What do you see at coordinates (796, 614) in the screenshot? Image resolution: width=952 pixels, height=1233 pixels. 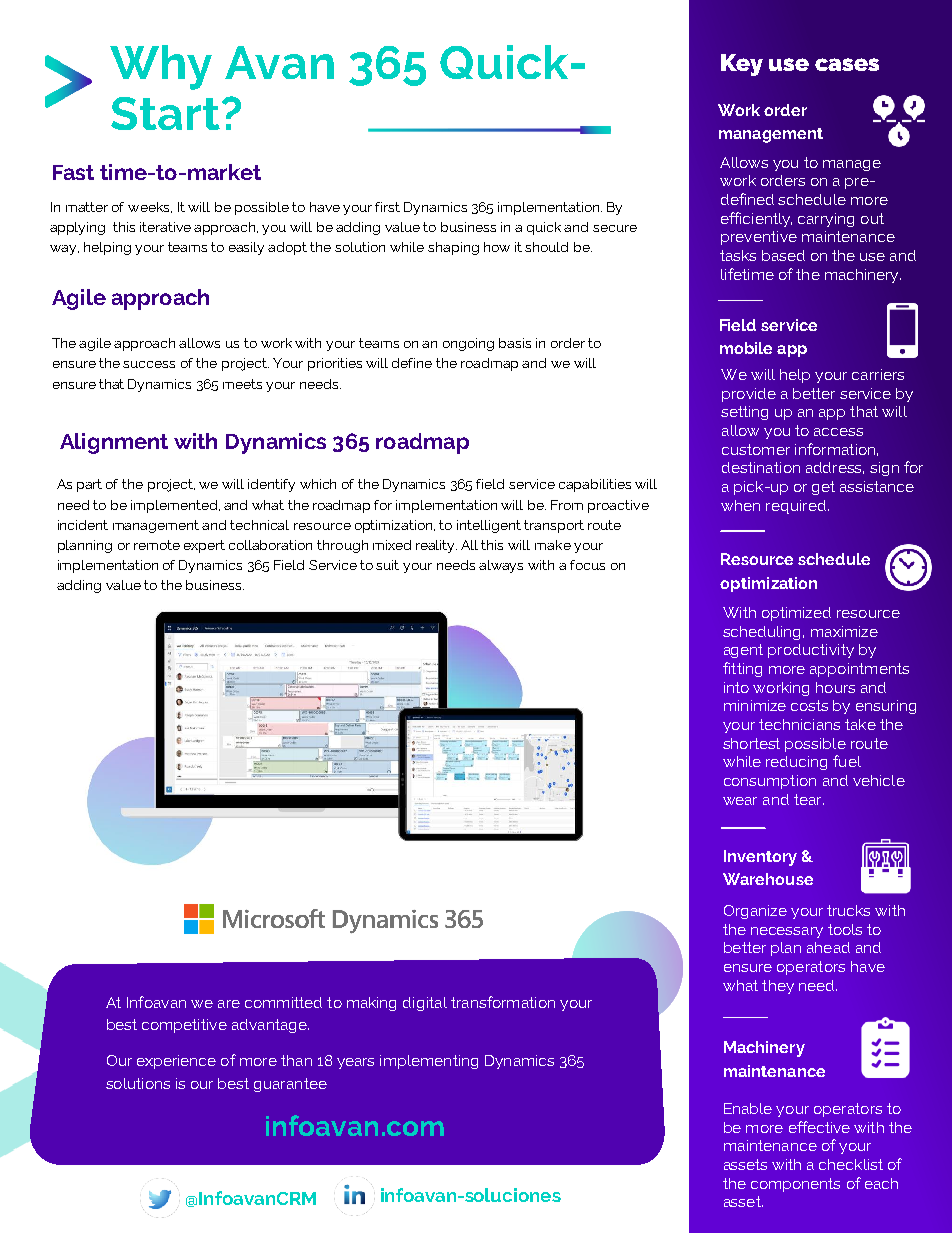 I see `optimized` at bounding box center [796, 614].
